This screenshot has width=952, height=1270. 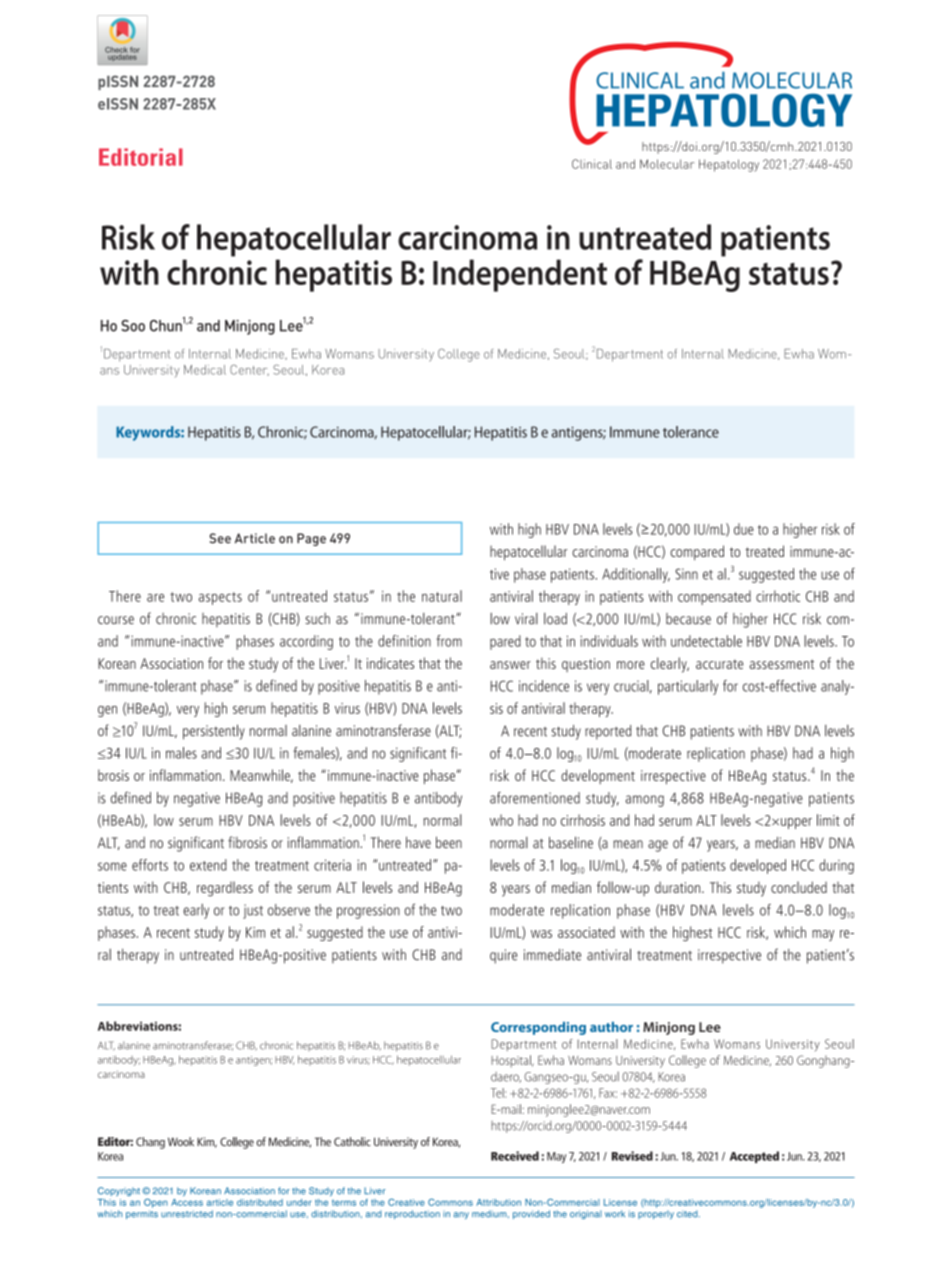 I want to click on natural, so click(x=442, y=596).
